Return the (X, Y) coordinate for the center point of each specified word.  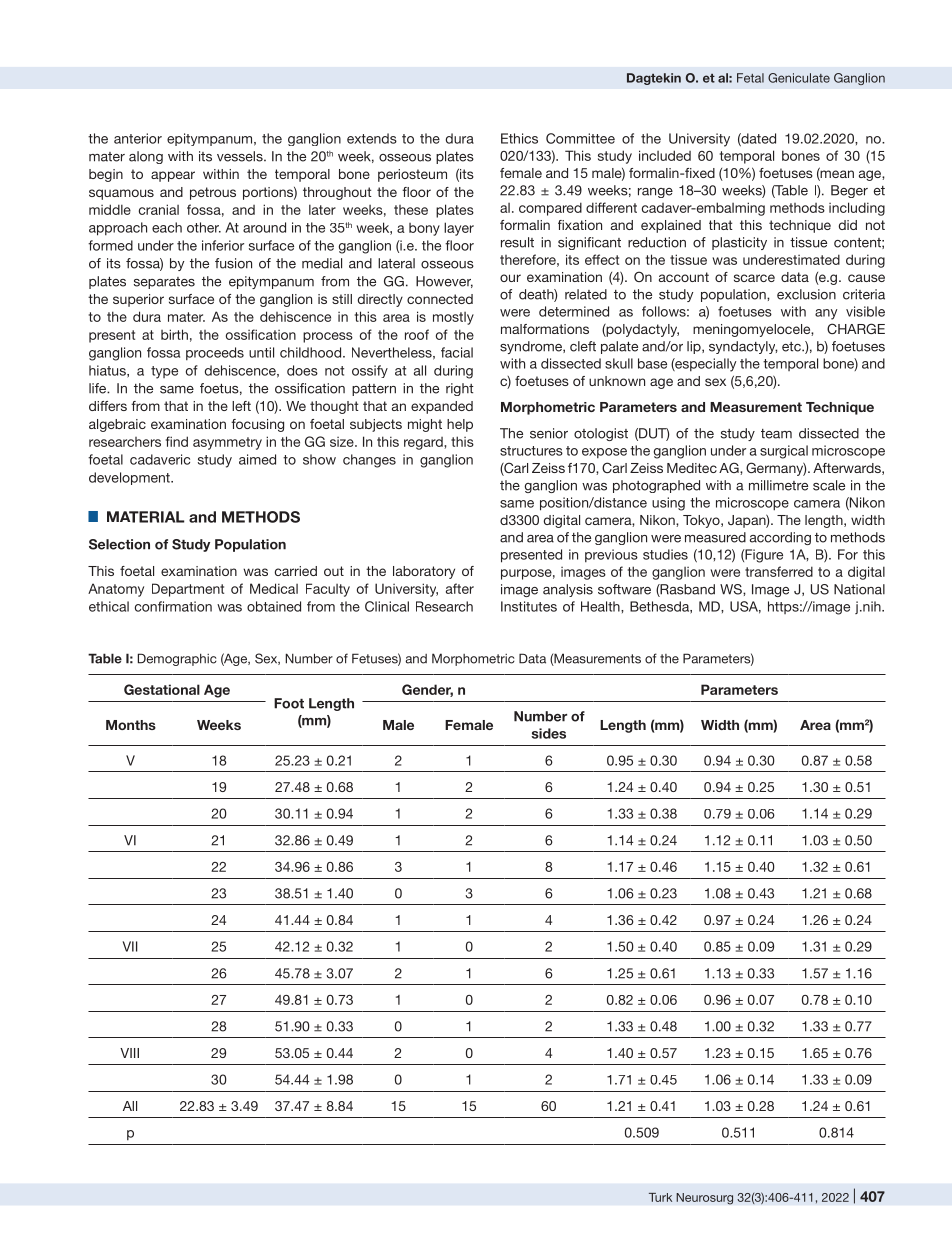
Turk (660, 1197)
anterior (138, 138)
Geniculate (799, 78)
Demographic (177, 659)
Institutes (529, 606)
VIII (129, 1053)
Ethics (519, 138)
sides (548, 733)
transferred (779, 571)
